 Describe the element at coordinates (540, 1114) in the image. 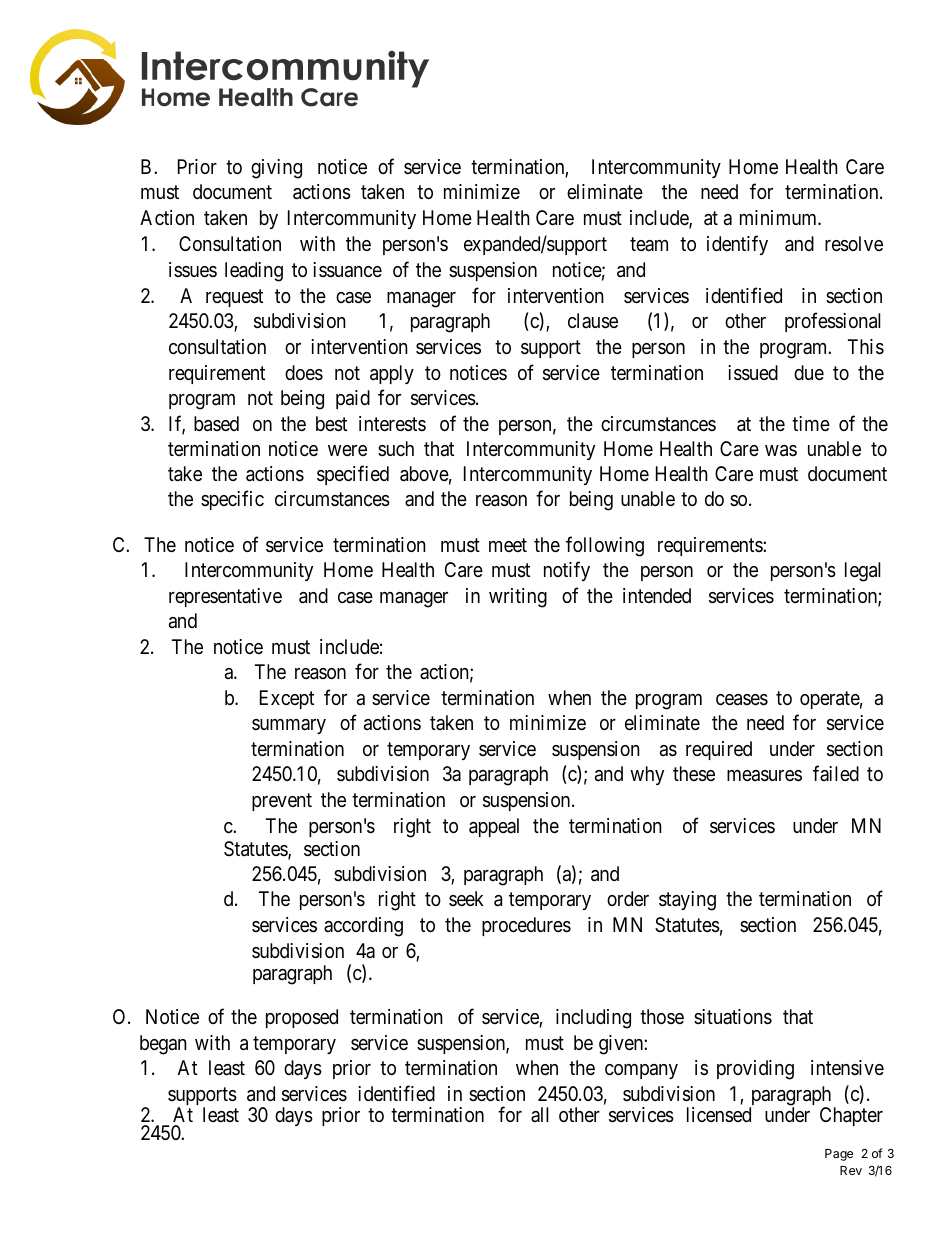

I see `all` at that location.
